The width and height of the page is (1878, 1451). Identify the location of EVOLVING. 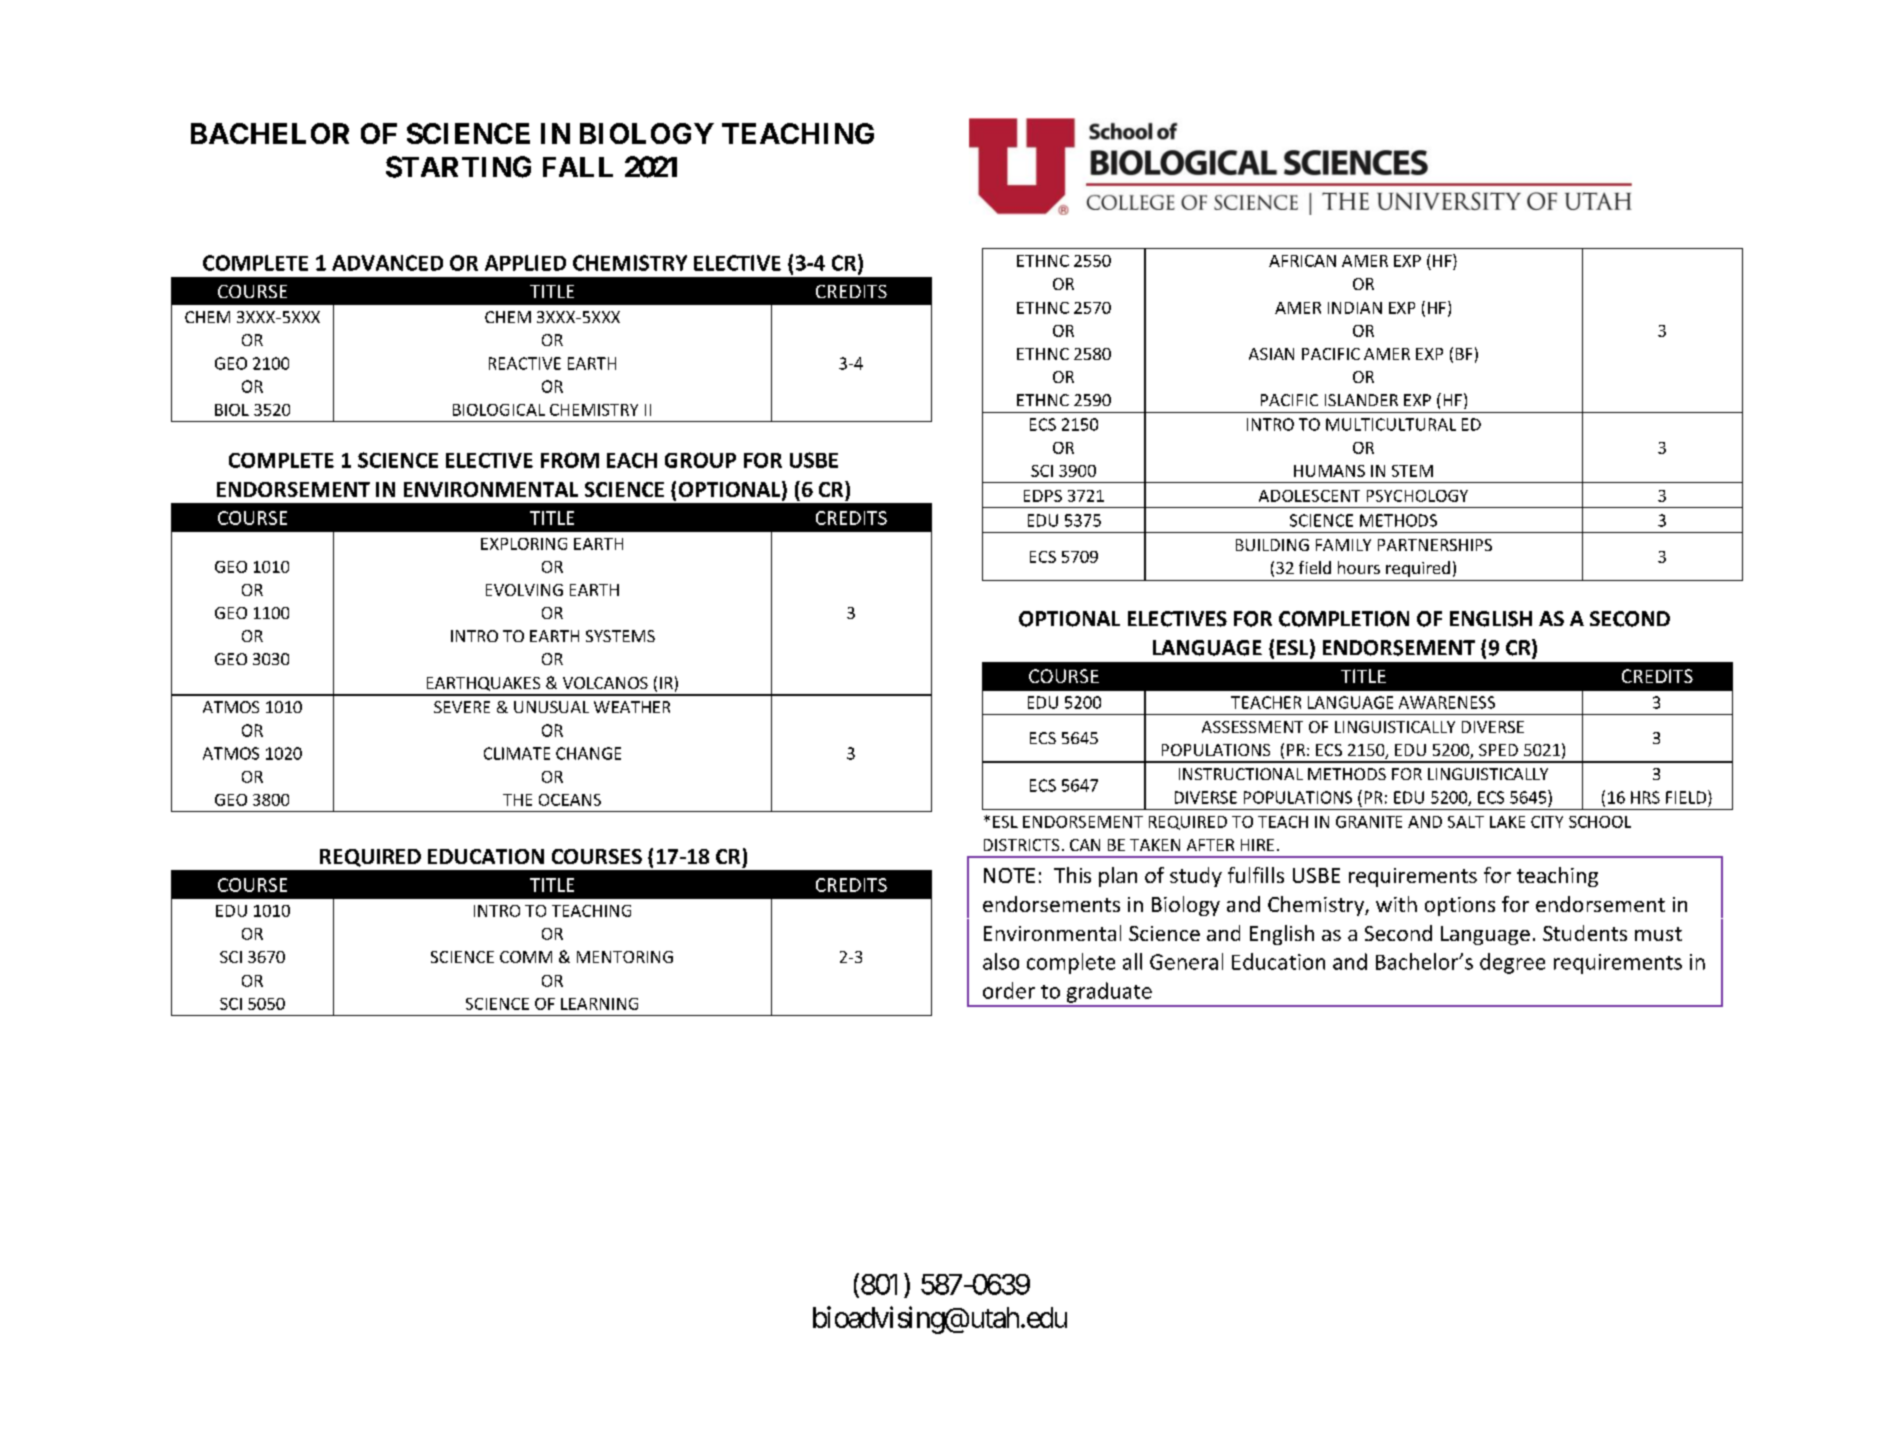
(524, 590).
